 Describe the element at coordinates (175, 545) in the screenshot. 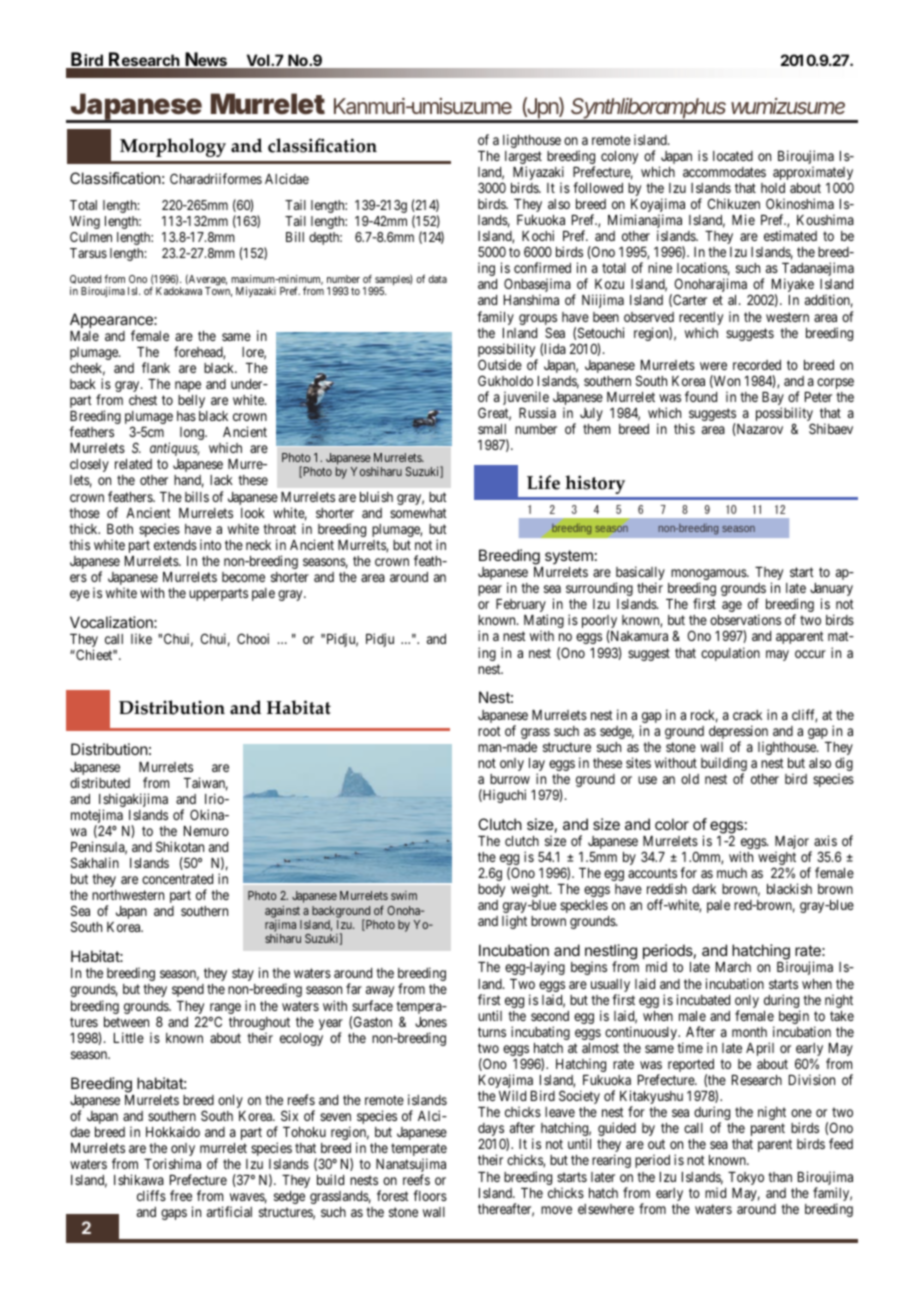

I see `extends` at that location.
